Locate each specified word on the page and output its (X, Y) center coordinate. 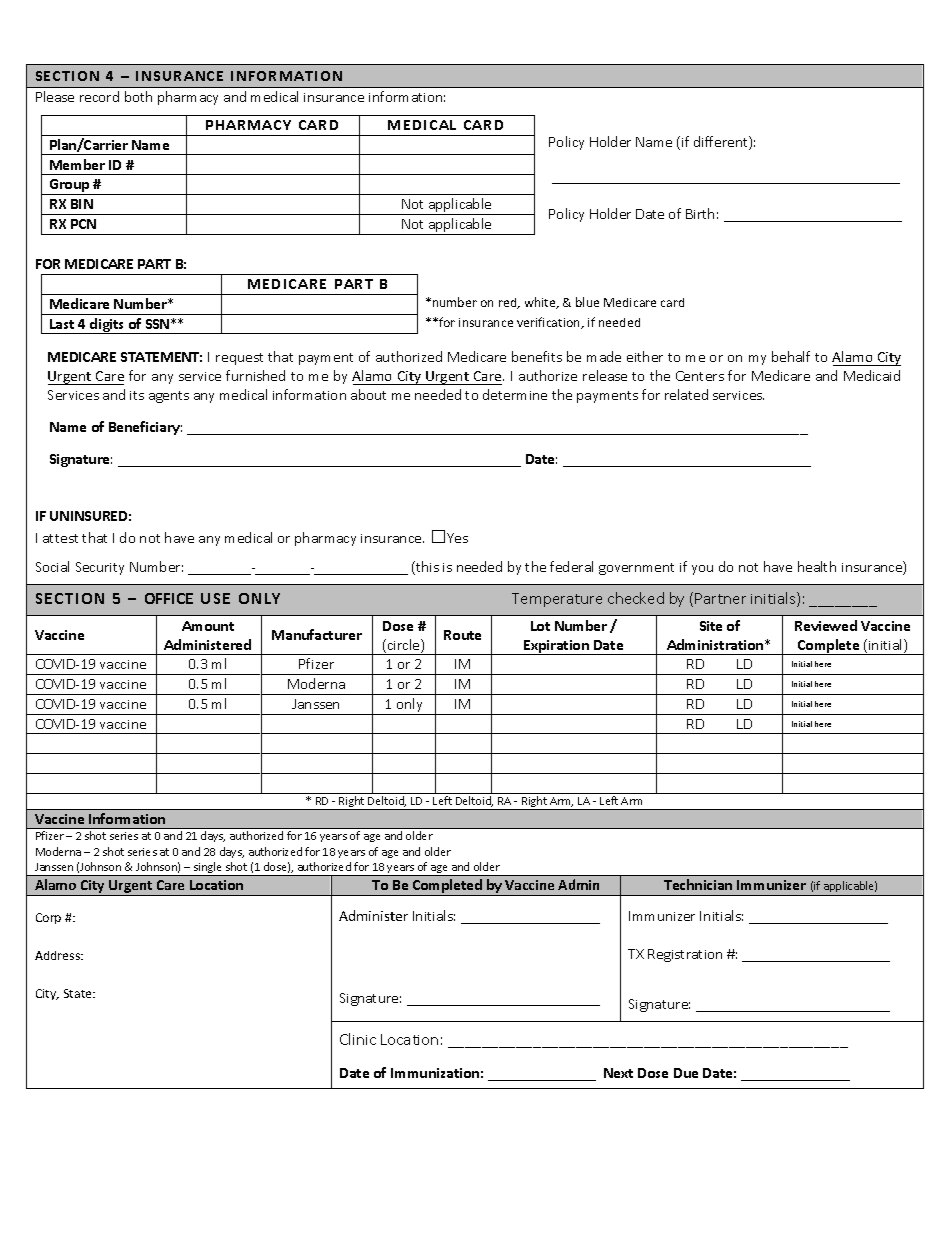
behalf (791, 356)
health (817, 566)
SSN (157, 324)
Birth (700, 213)
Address (58, 955)
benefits (537, 356)
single (207, 869)
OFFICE (169, 598)
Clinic (358, 1039)
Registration (685, 955)
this (426, 568)
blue (587, 302)
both (138, 96)
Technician (698, 884)
